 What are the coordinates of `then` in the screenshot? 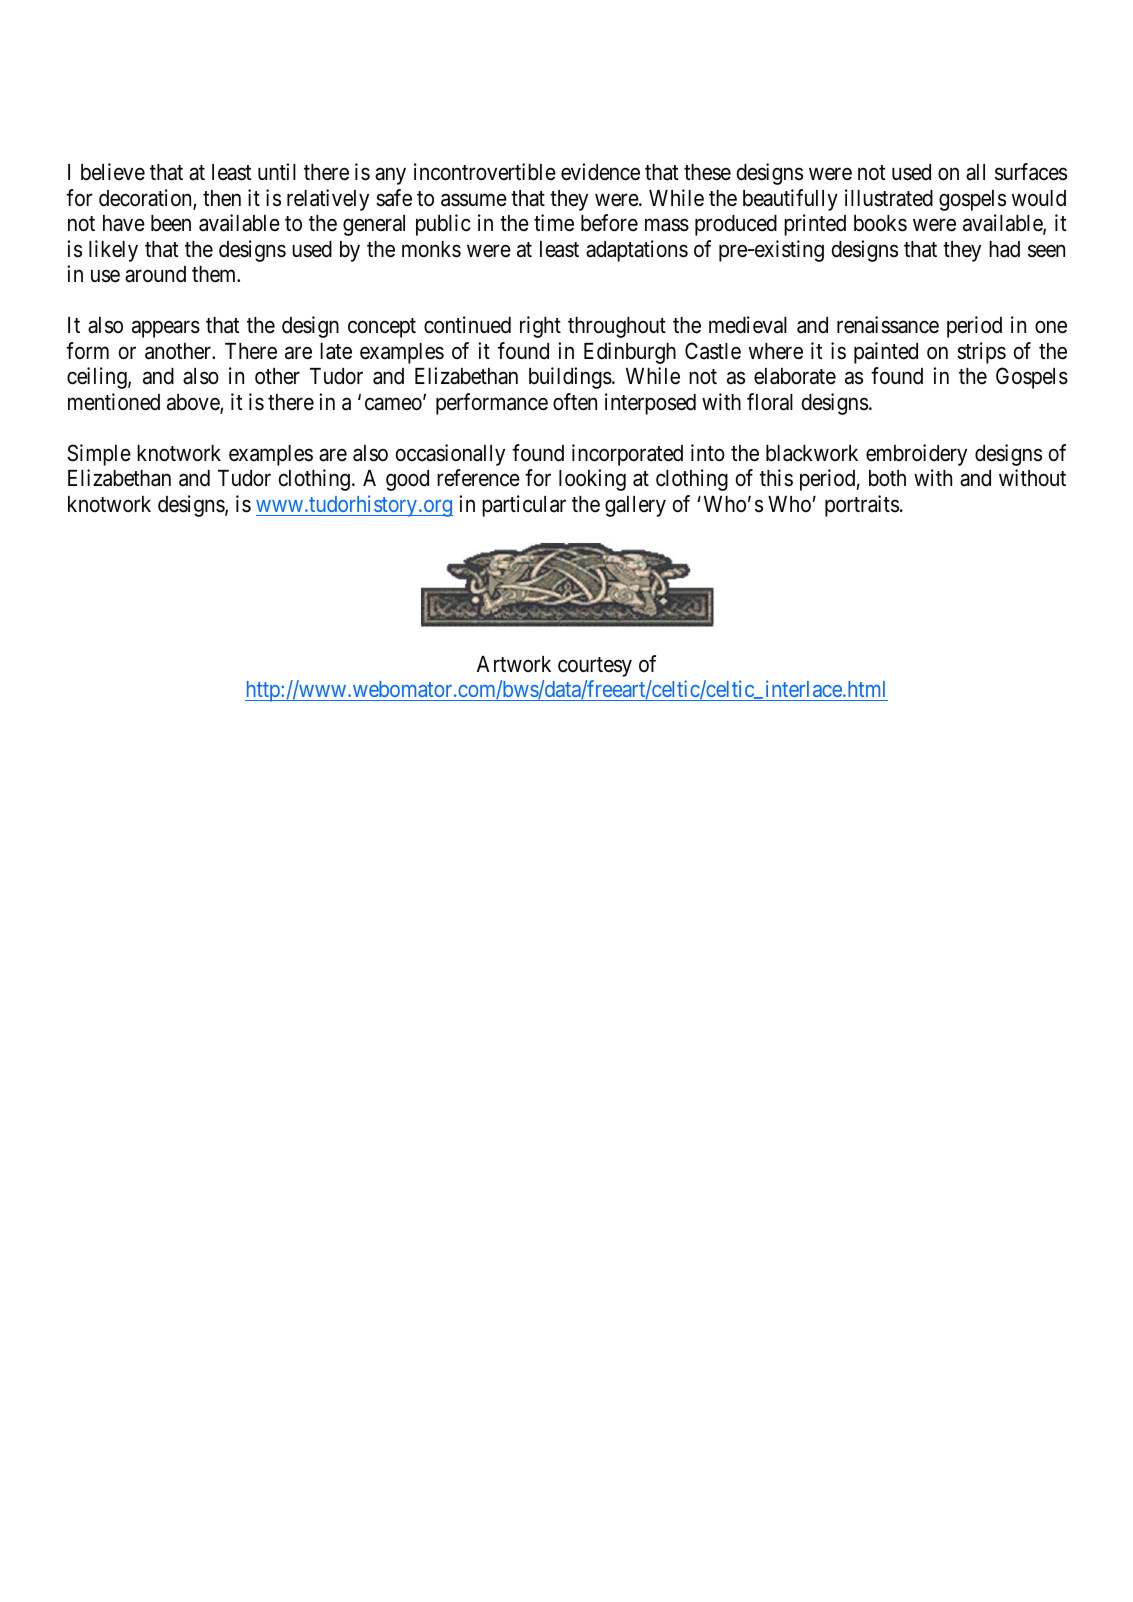 It's located at (222, 198).
